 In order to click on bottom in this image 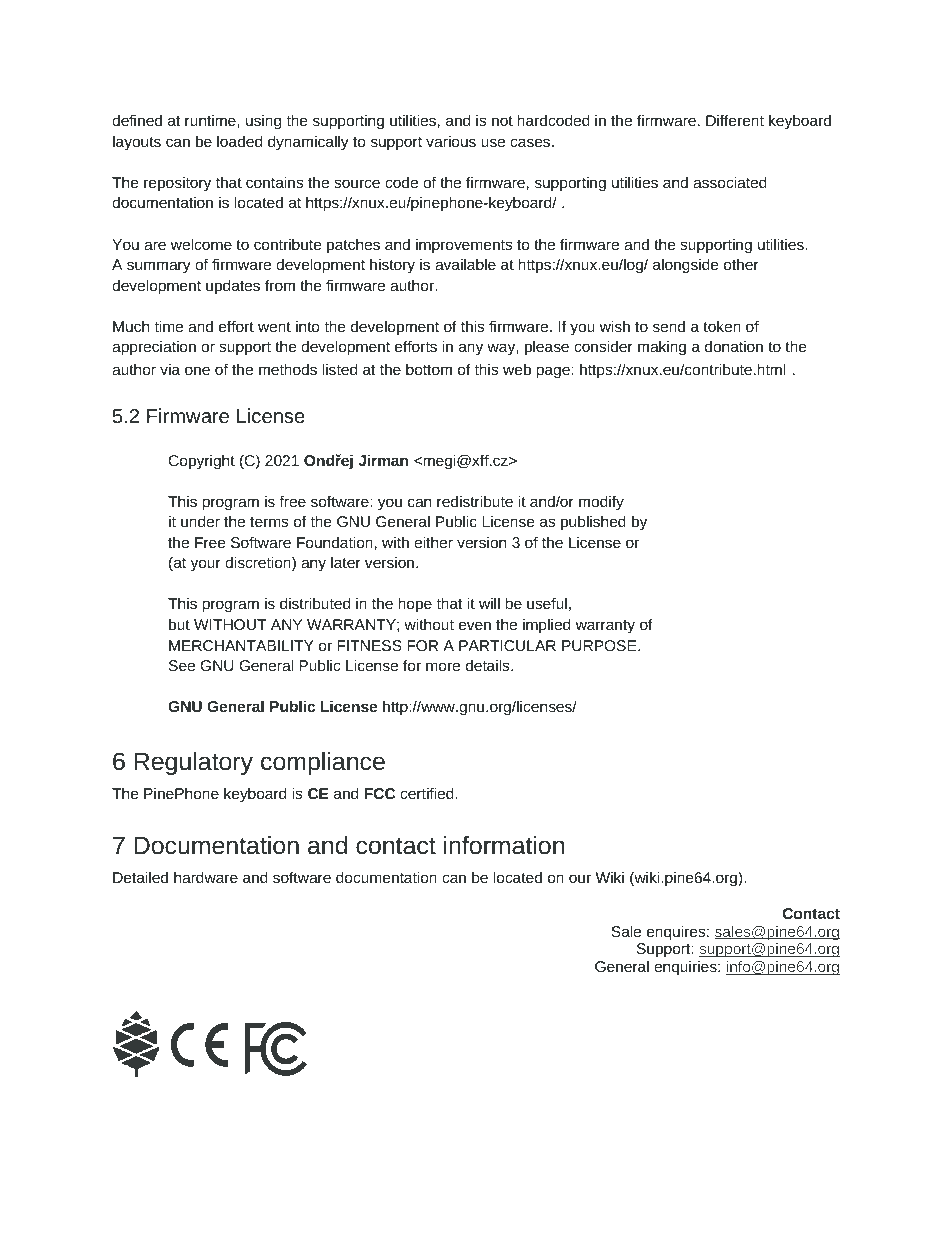, I will do `click(429, 369)`.
